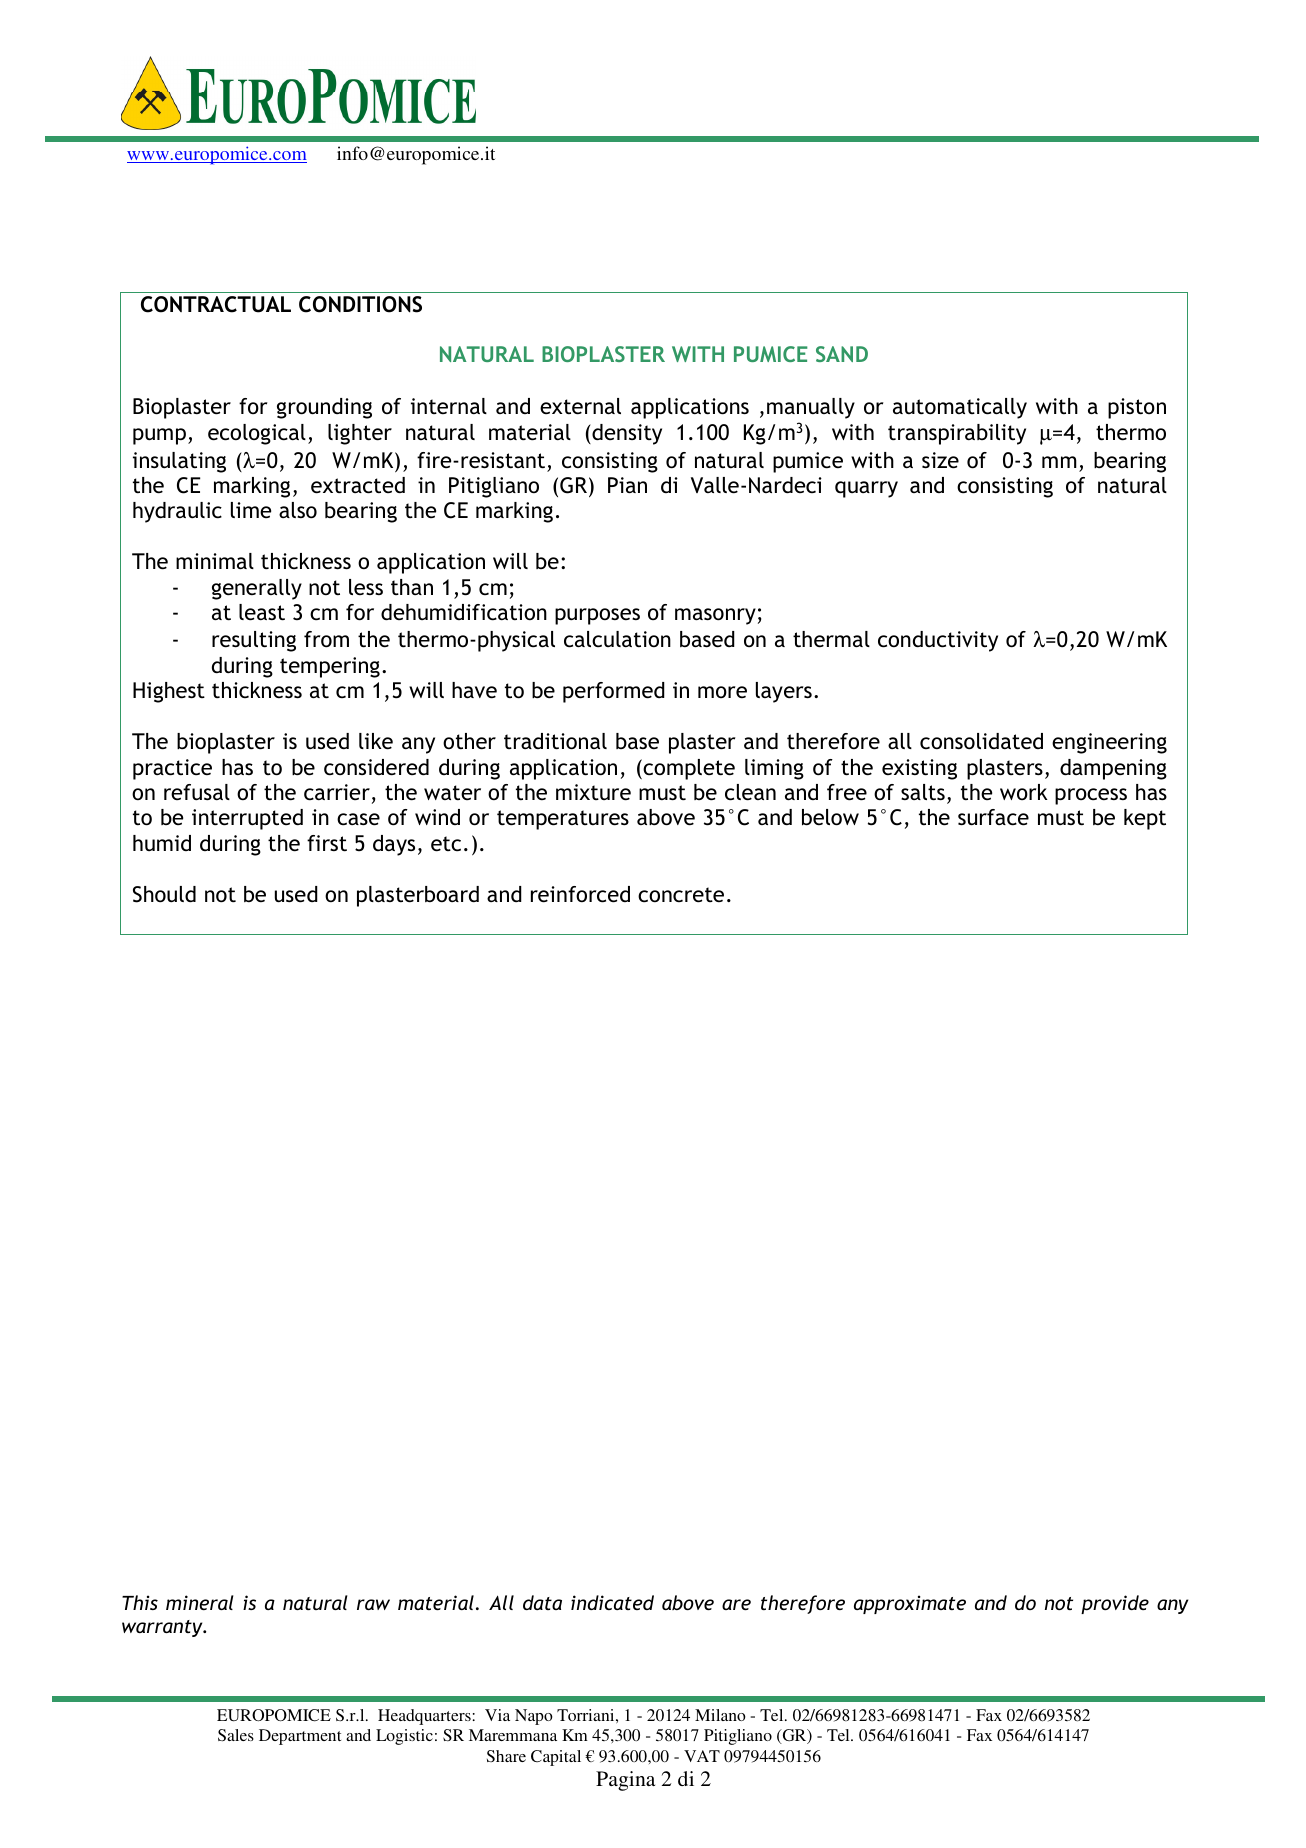  What do you see at coordinates (593, 792) in the screenshot?
I see `mixture` at bounding box center [593, 792].
